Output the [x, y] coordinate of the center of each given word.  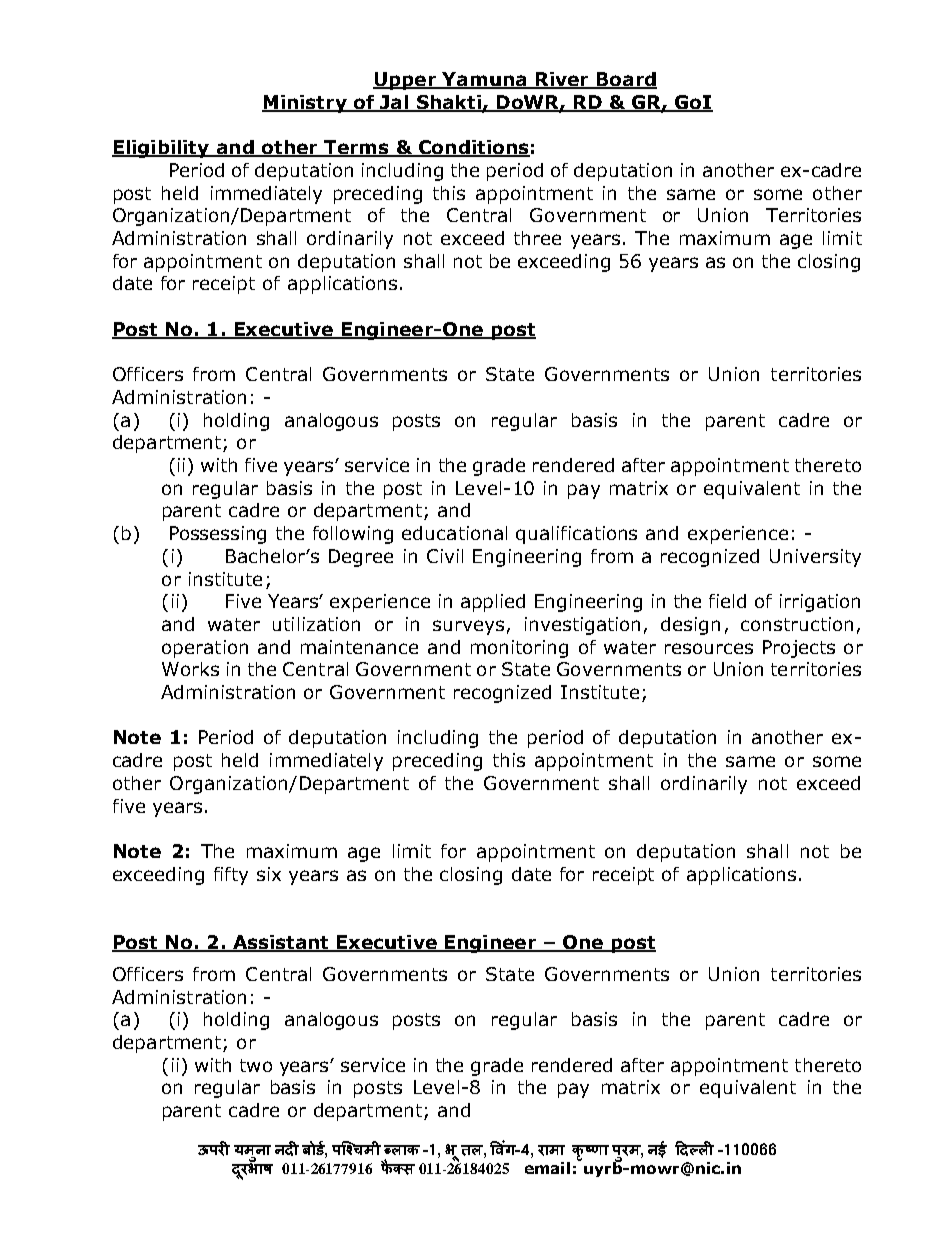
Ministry [305, 104]
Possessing [218, 535]
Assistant [280, 943]
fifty [231, 876]
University [815, 558]
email [547, 1168]
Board [625, 80]
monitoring [519, 649]
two [256, 1065]
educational [454, 533]
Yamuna [484, 80]
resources [709, 648]
